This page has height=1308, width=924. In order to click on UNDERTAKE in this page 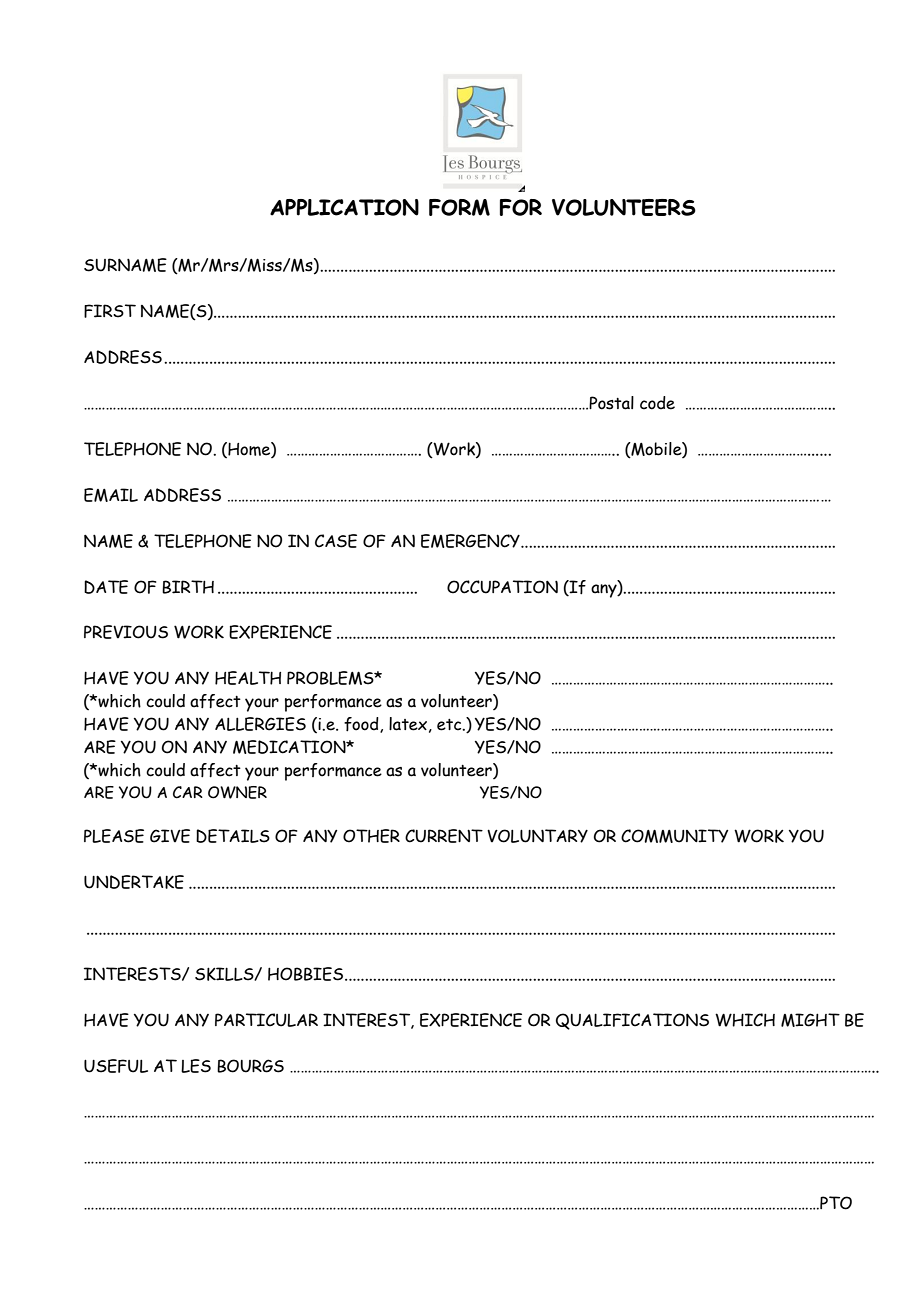, I will do `click(134, 882)`.
